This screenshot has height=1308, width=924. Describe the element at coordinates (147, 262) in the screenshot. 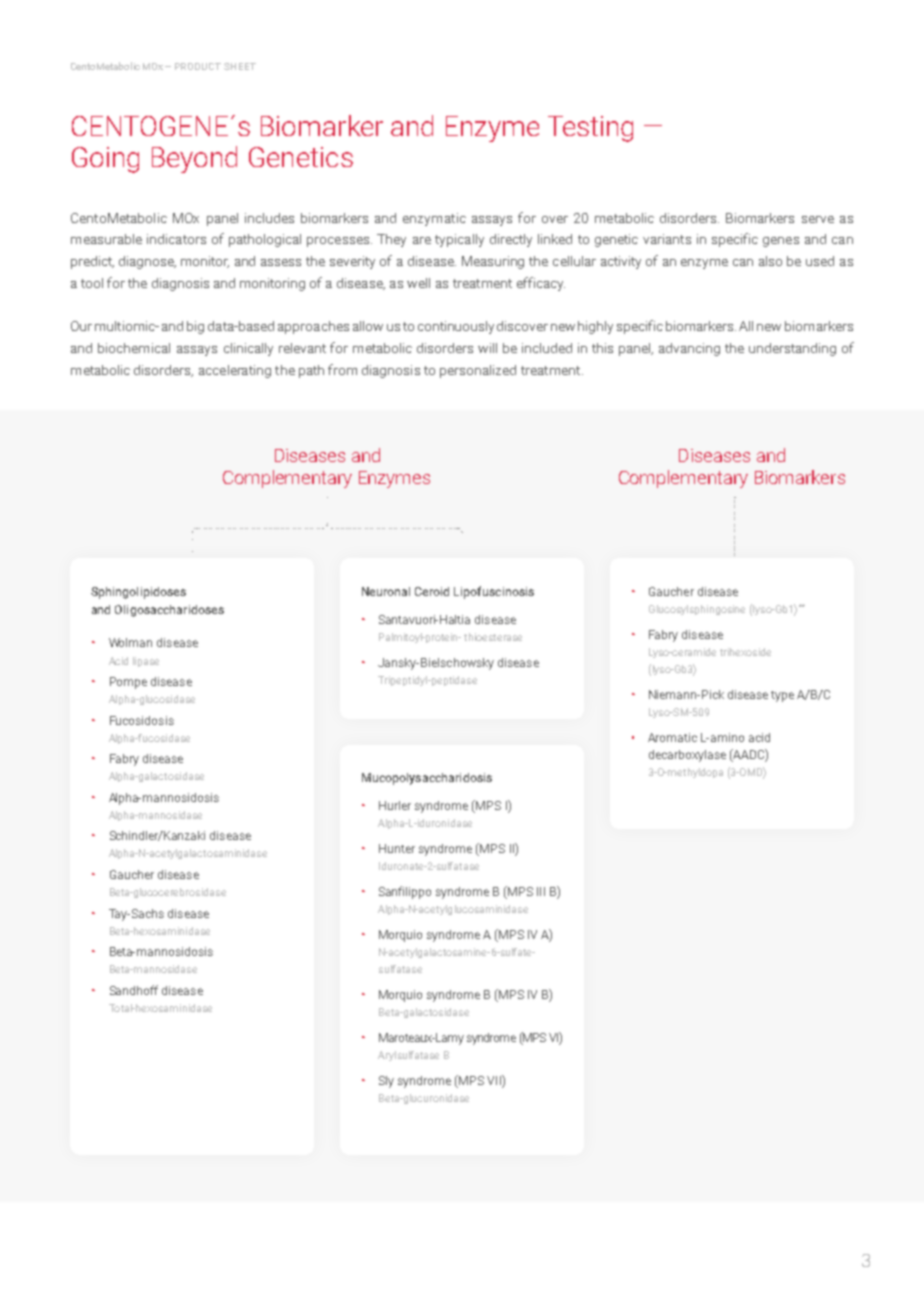

I see `diagnose` at that location.
